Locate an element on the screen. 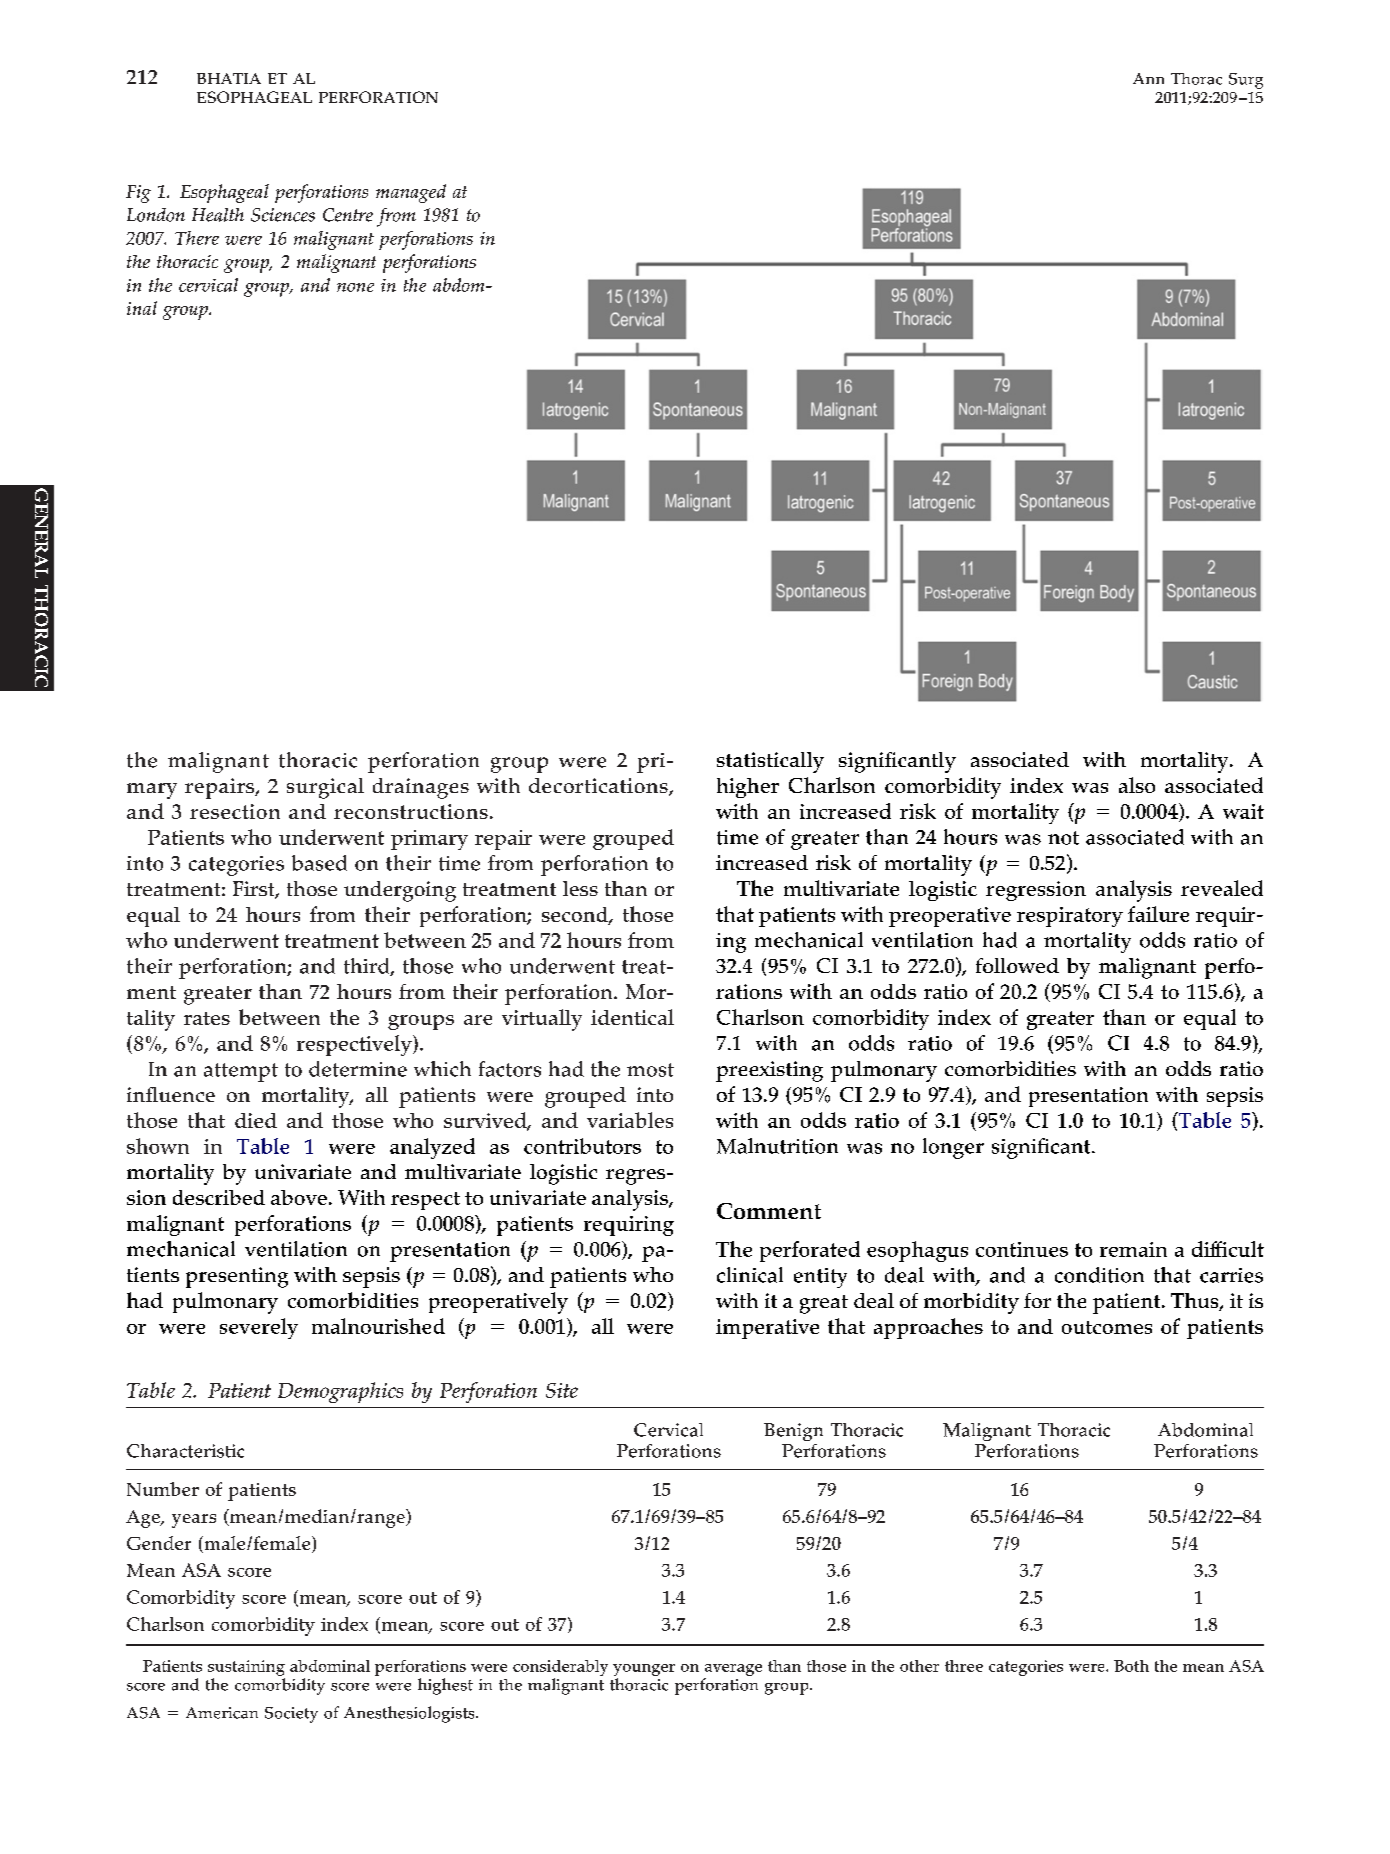 This screenshot has width=1390, height=1854. Ann is located at coordinates (1148, 78).
